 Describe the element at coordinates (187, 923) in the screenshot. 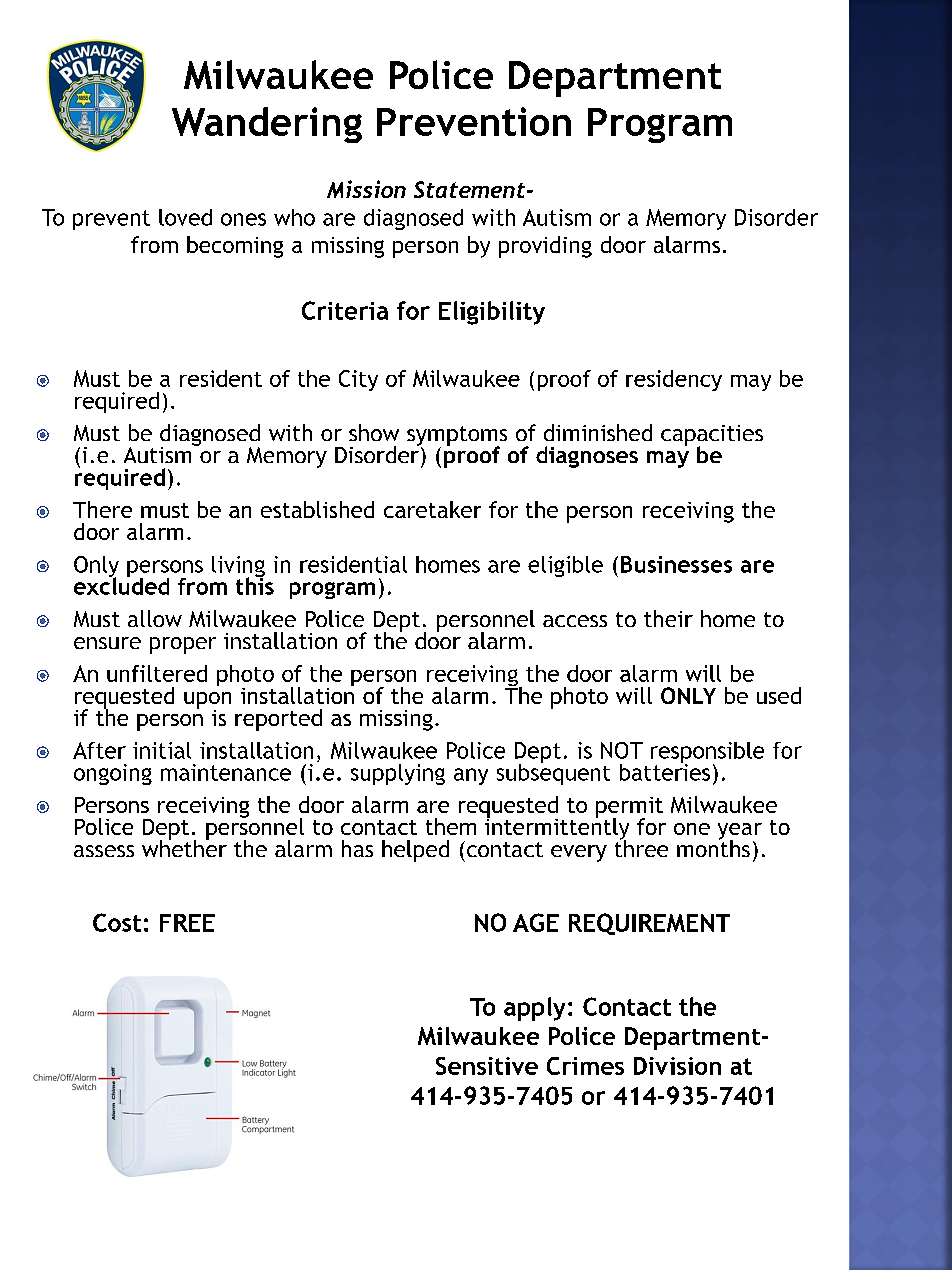

I see `FREE` at that location.
